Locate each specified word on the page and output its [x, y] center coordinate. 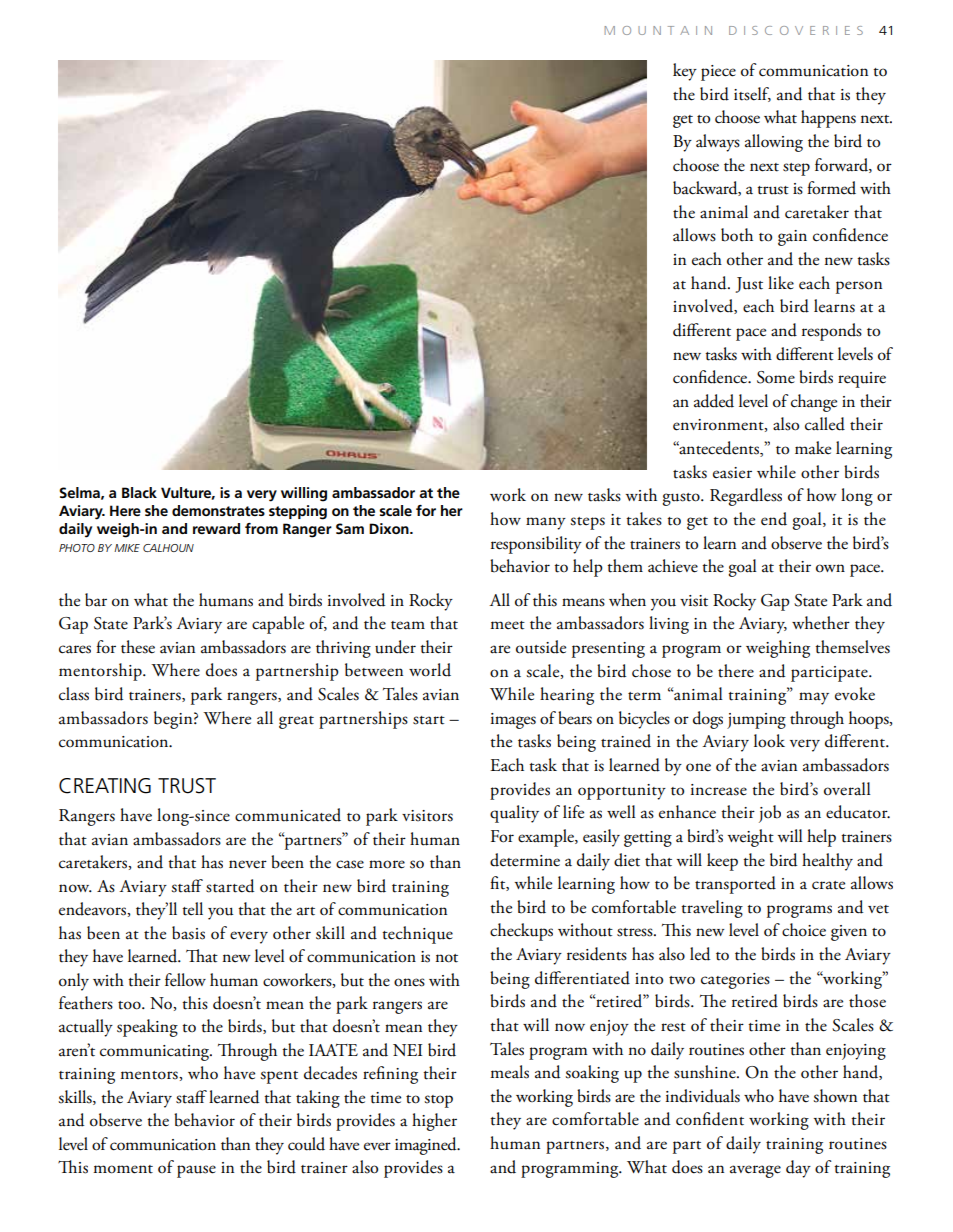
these [138, 647]
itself [752, 94]
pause [196, 1171]
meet [507, 625]
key [685, 72]
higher [434, 1122]
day [798, 1169]
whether [821, 623]
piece [718, 73]
